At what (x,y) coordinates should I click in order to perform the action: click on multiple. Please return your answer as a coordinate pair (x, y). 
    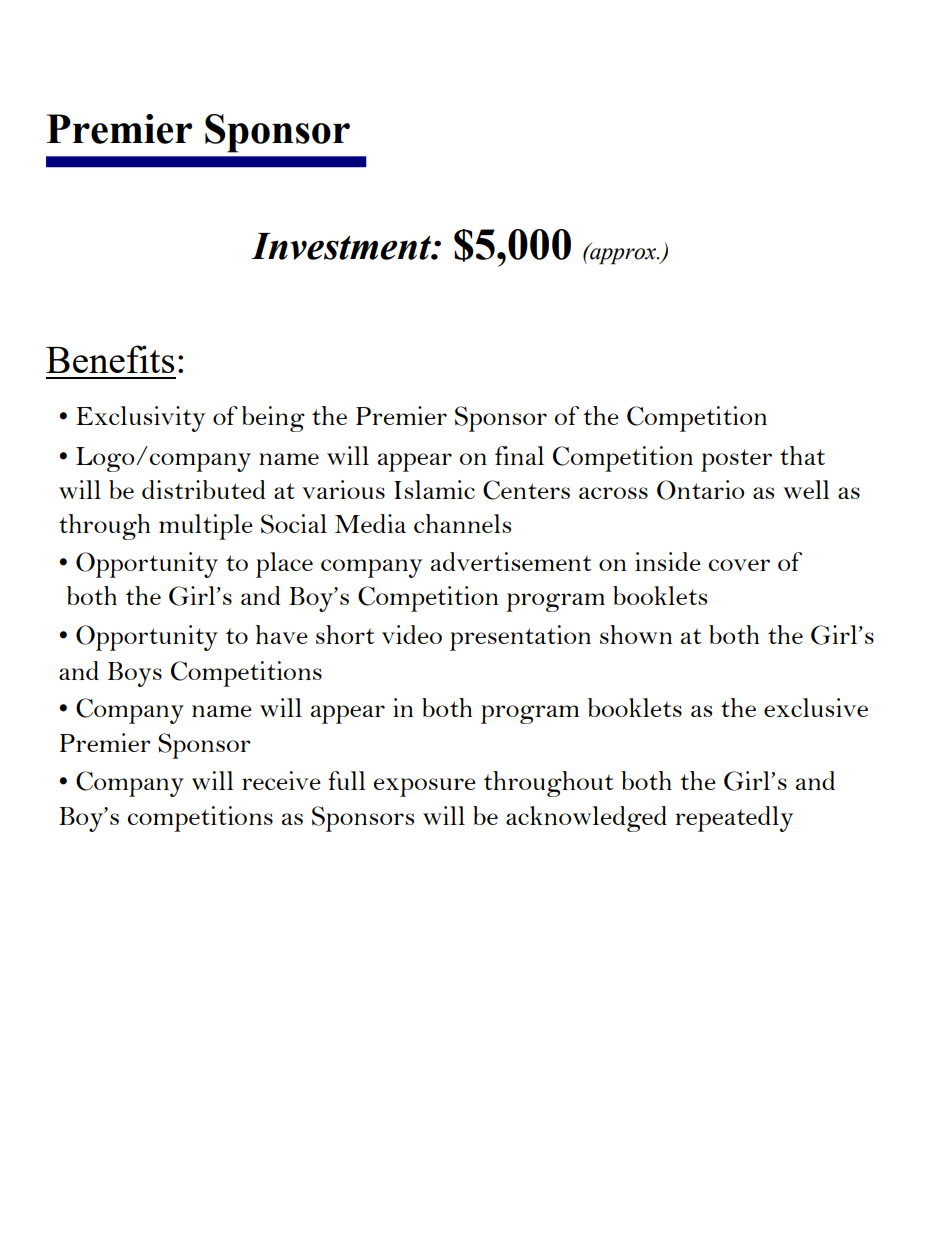
    Looking at the image, I should click on (206, 527).
